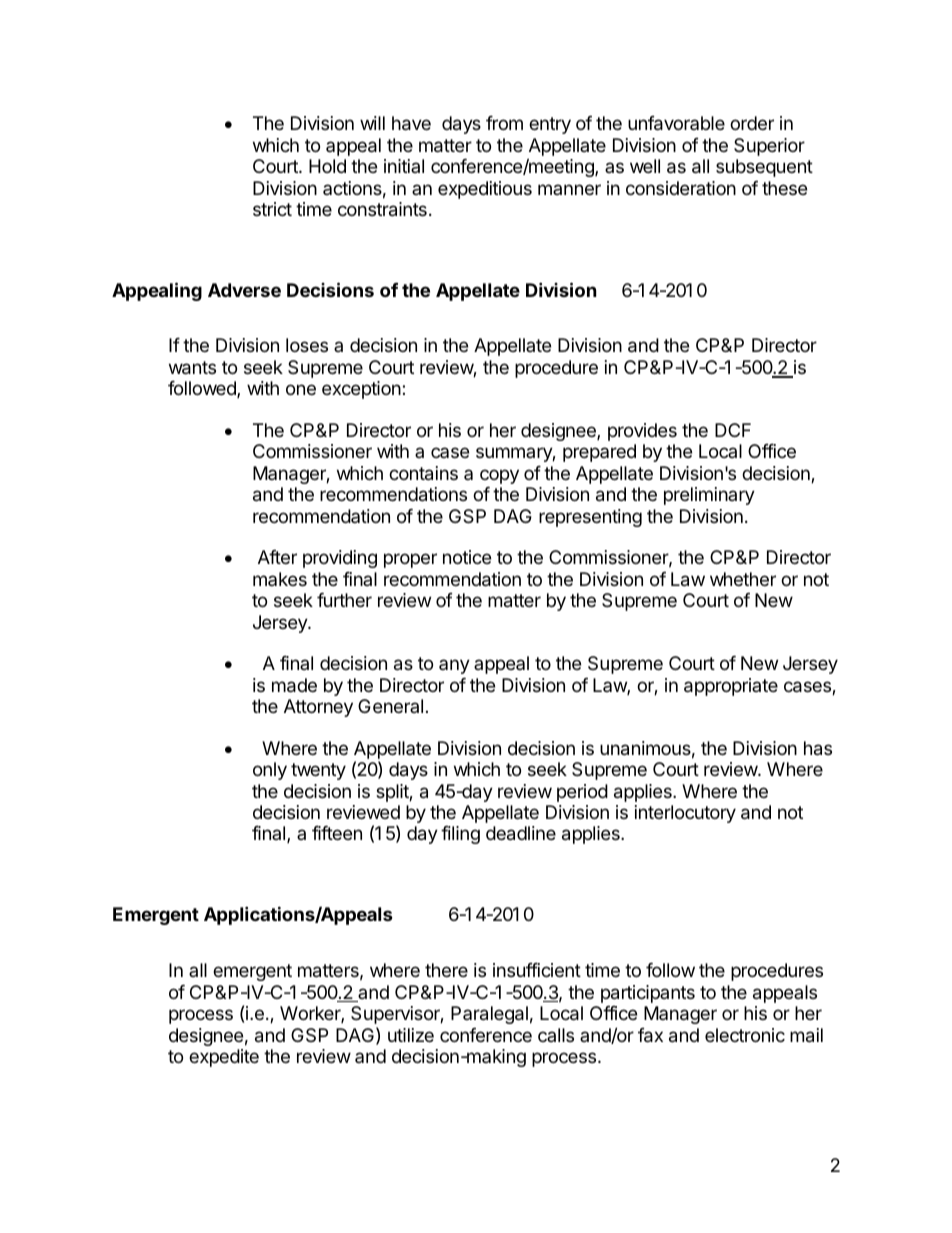 Image resolution: width=952 pixels, height=1233 pixels. Describe the element at coordinates (504, 123) in the page. I see `from` at that location.
